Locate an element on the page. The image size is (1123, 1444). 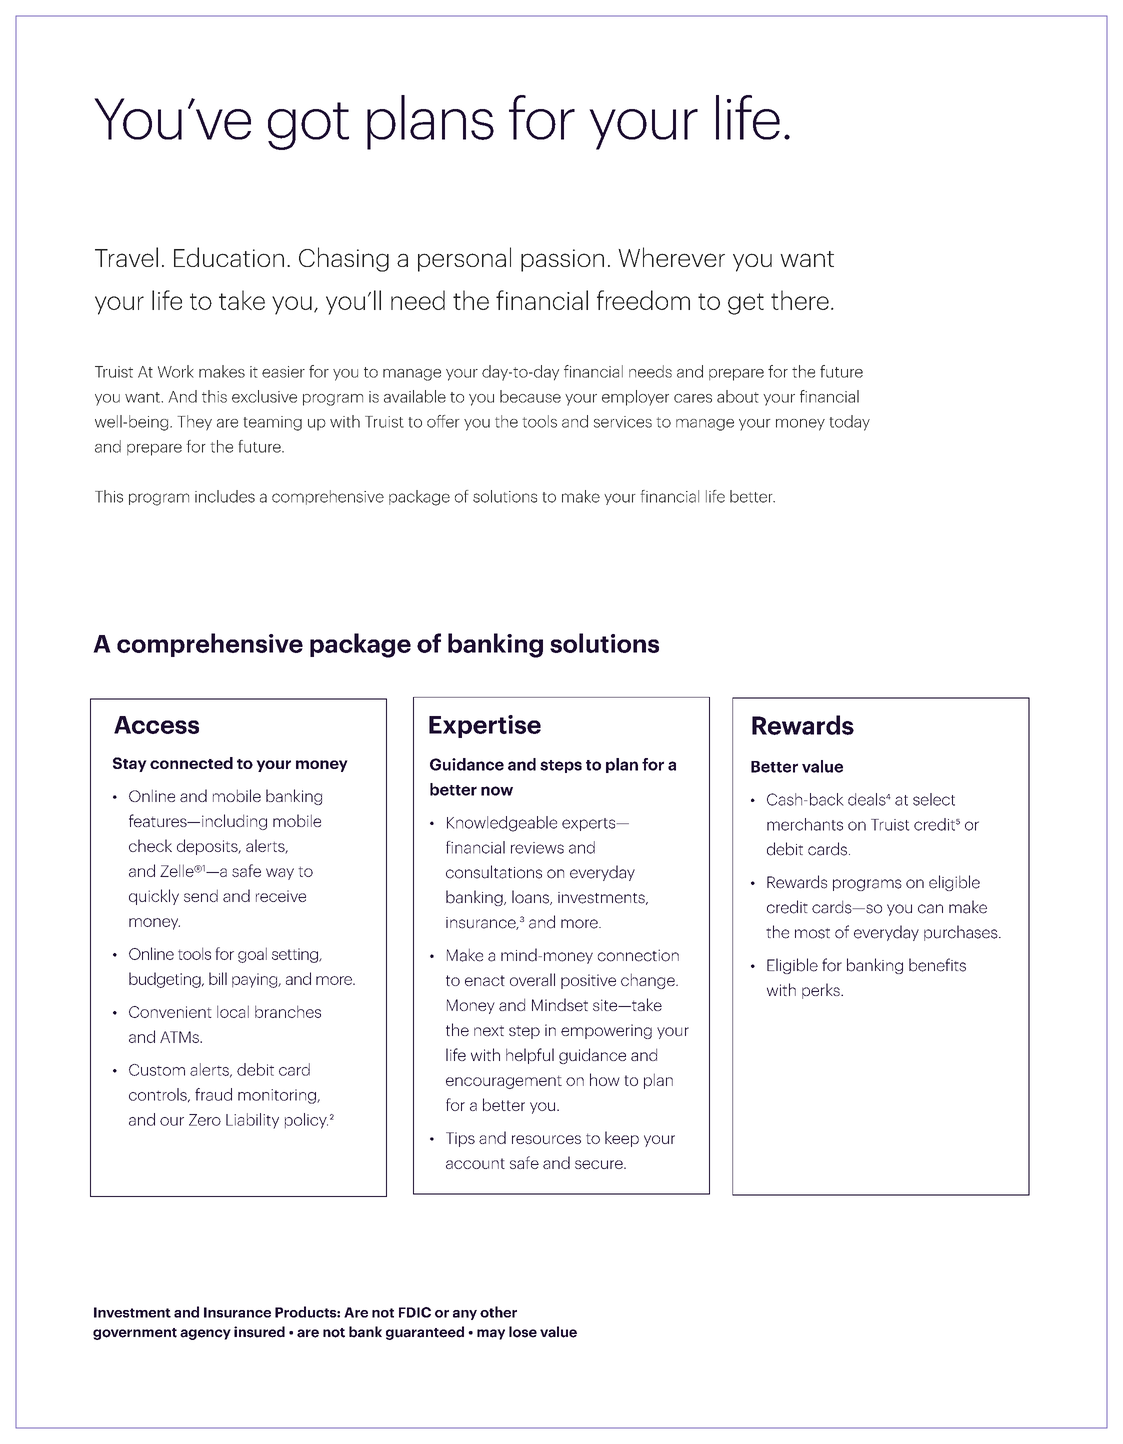
passion is located at coordinates (562, 260).
